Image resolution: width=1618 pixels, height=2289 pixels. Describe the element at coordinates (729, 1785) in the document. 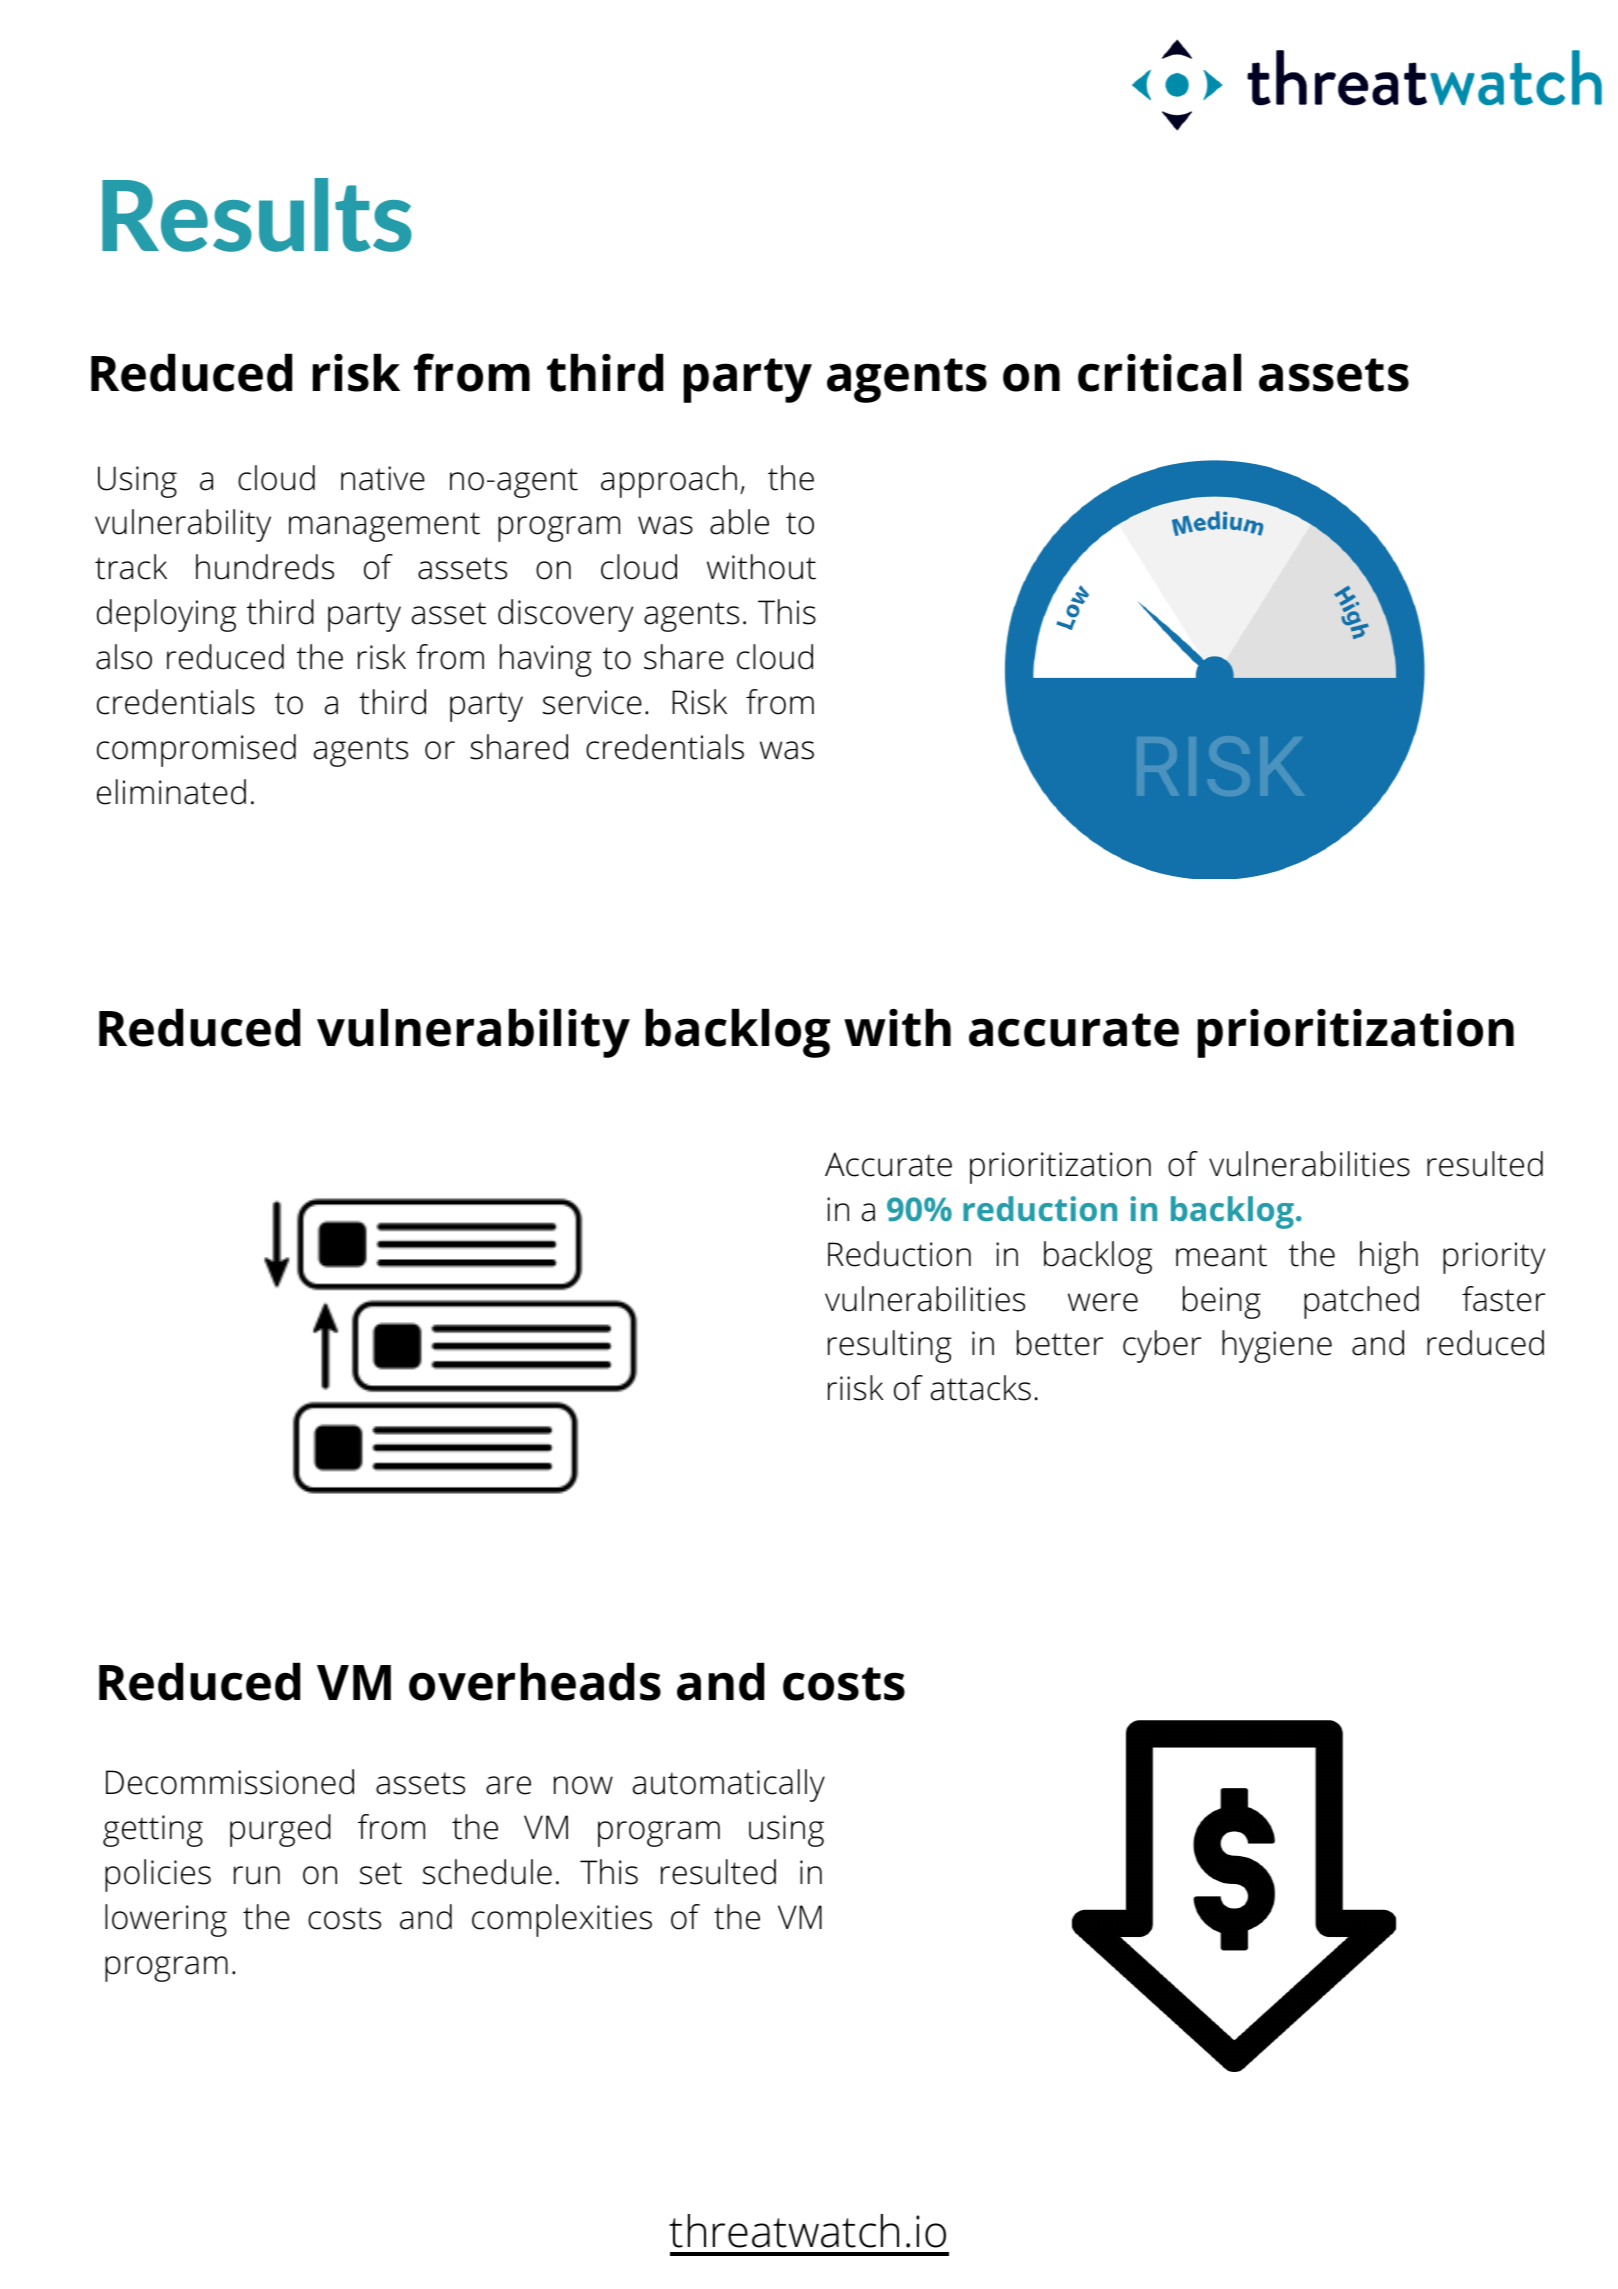

I see `automatically` at that location.
